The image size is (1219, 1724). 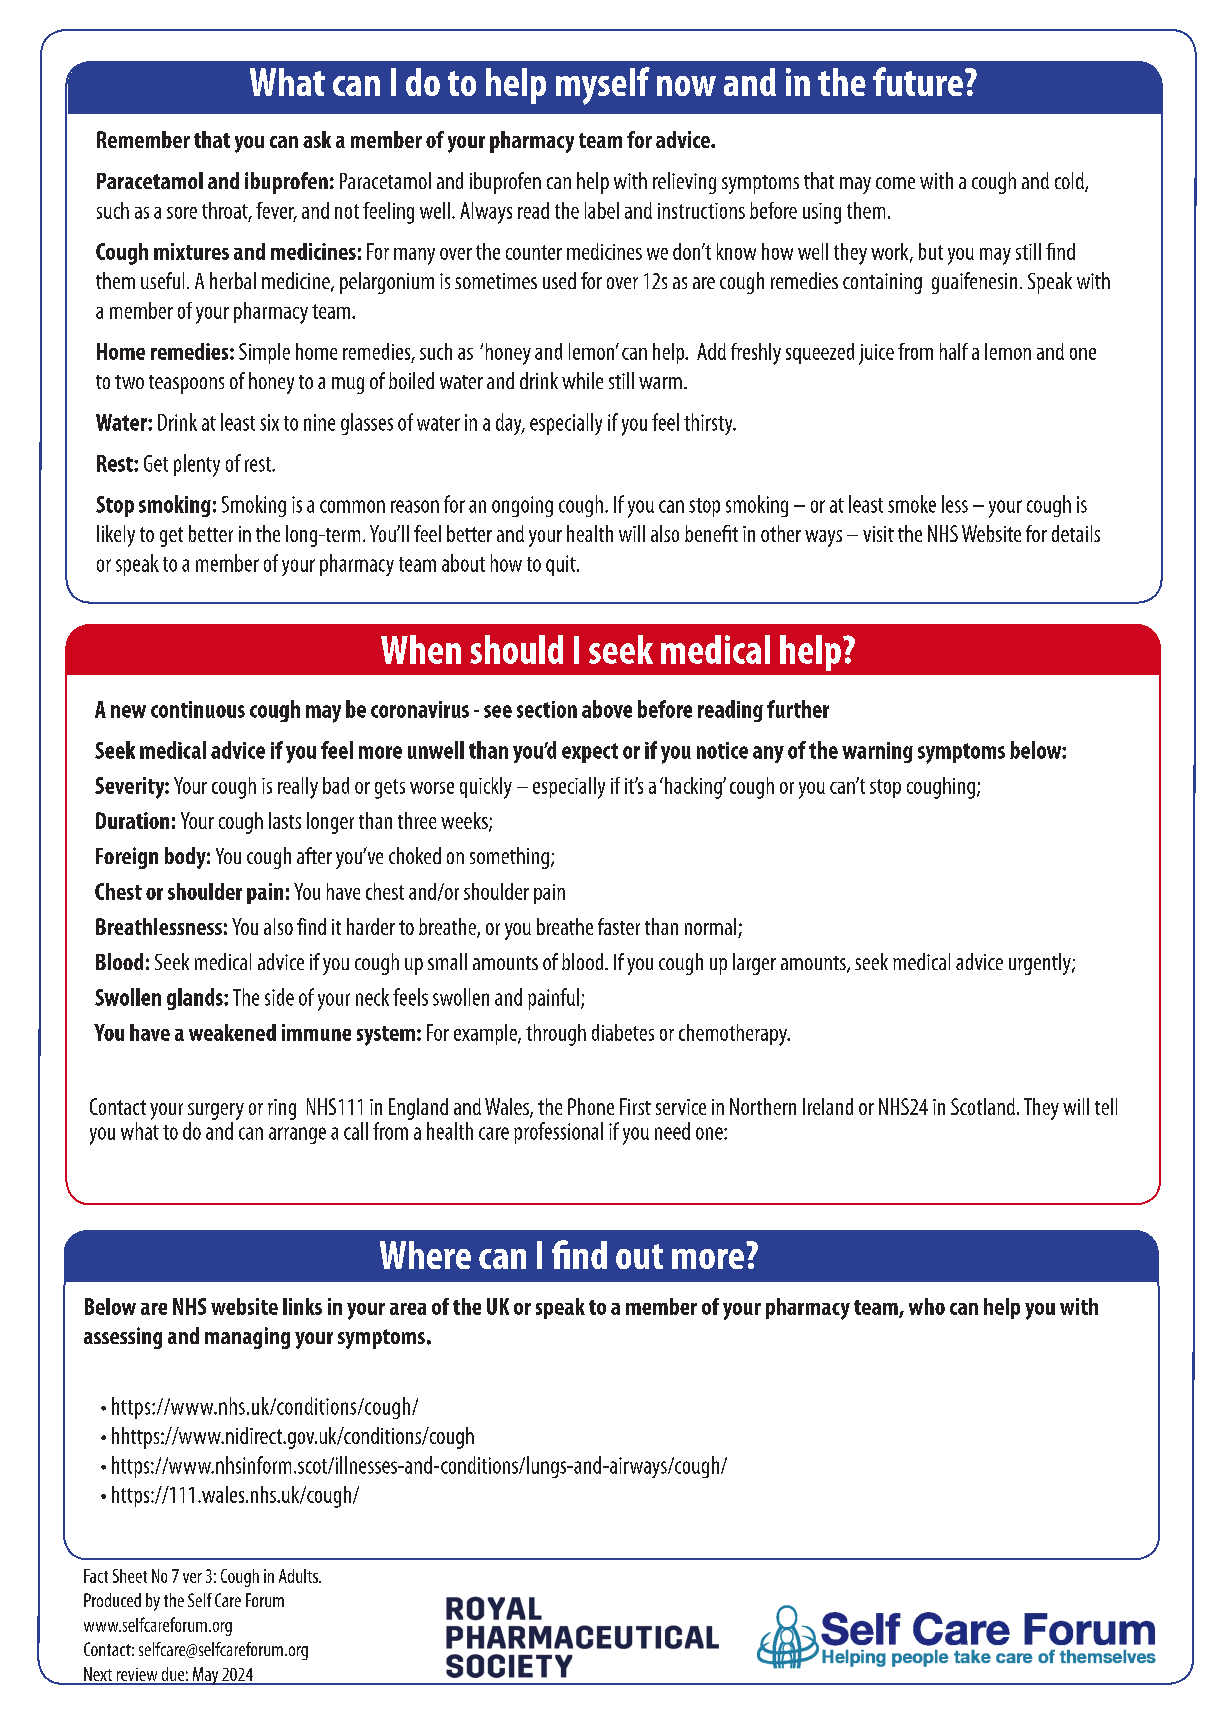 What do you see at coordinates (317, 139) in the document?
I see `ask` at bounding box center [317, 139].
